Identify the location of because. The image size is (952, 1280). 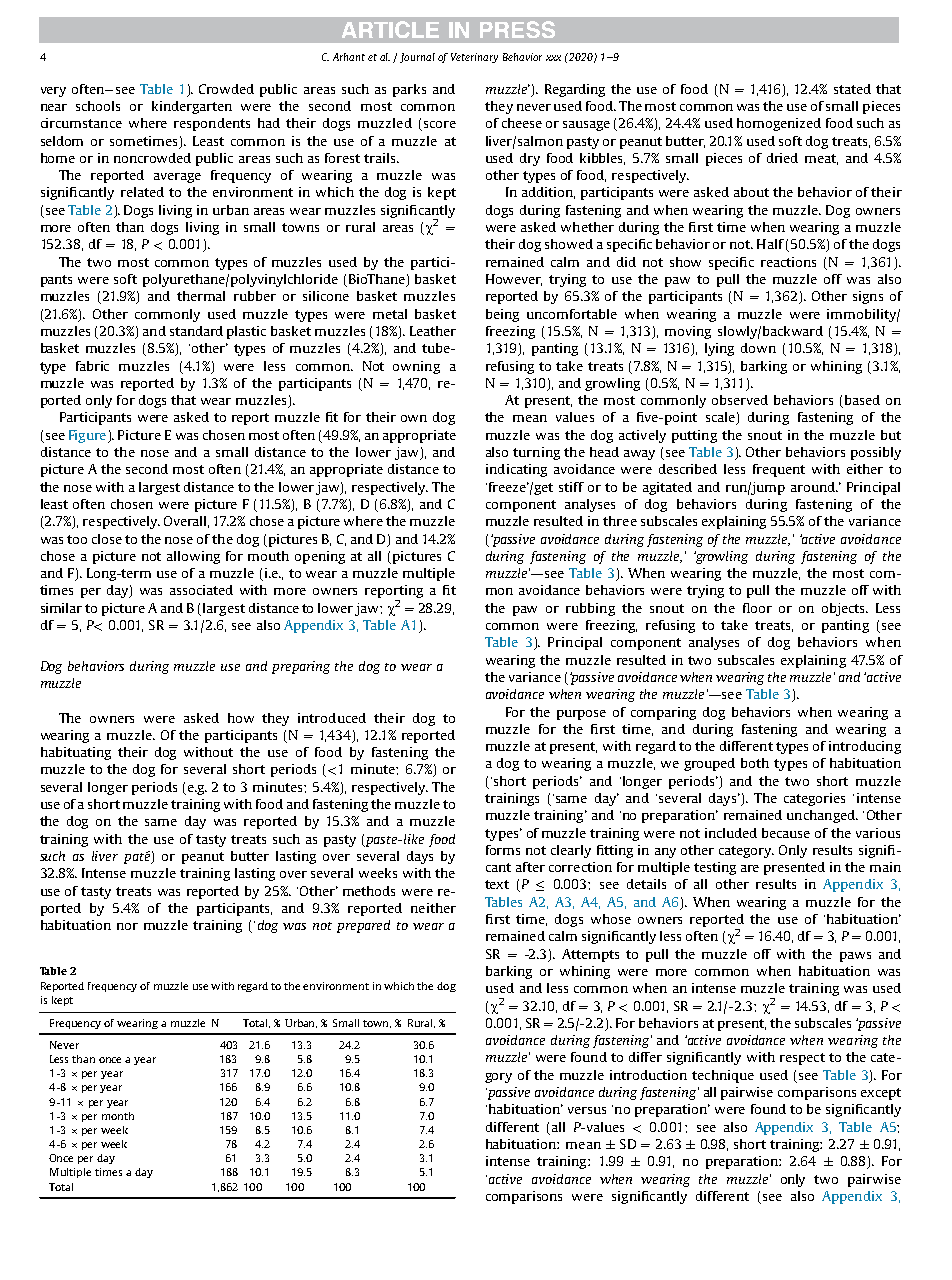
(786, 833).
